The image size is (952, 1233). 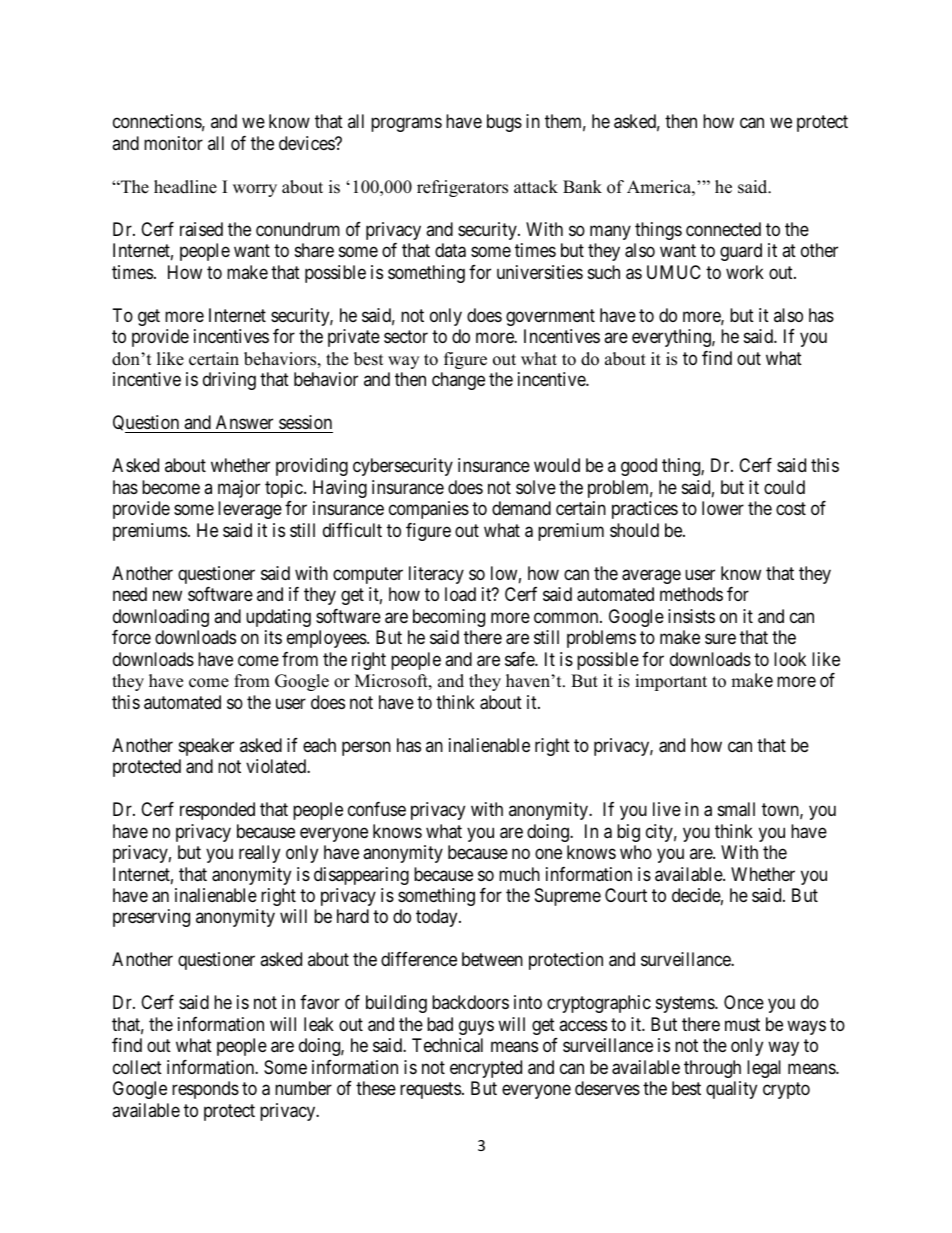 What do you see at coordinates (206, 747) in the screenshot?
I see `speaker` at bounding box center [206, 747].
